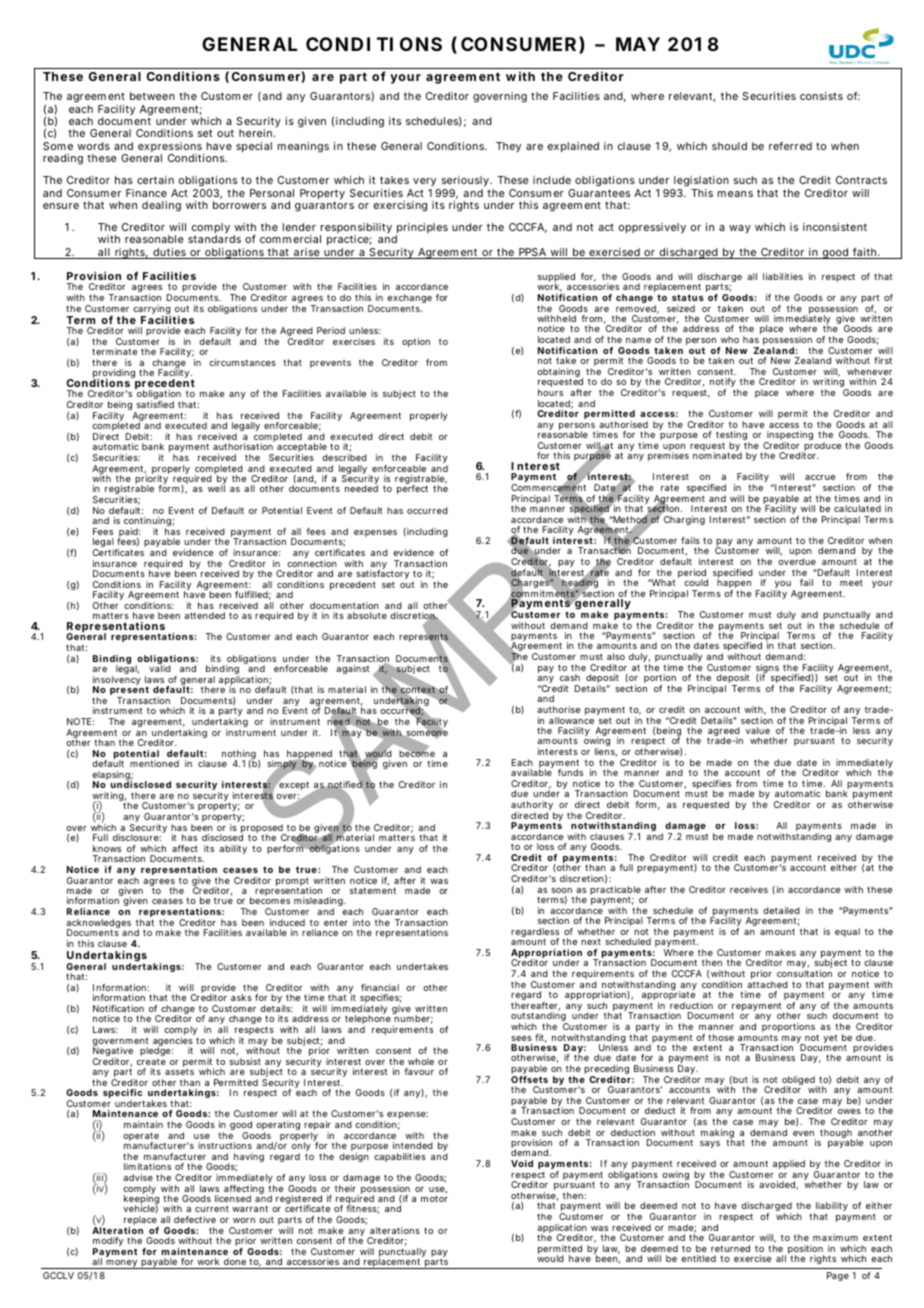 The height and width of the image is (1308, 924). I want to click on signs, so click(767, 670).
